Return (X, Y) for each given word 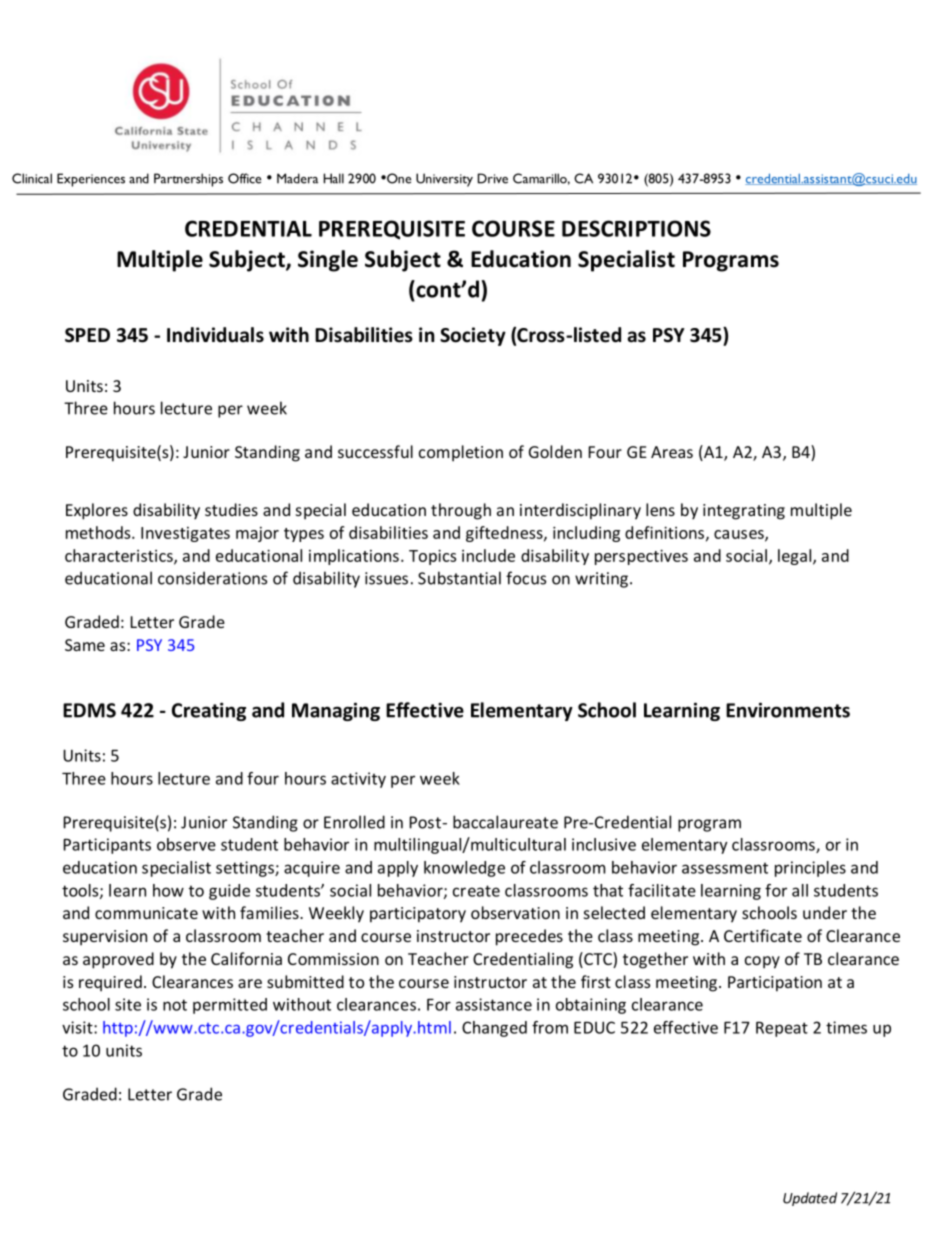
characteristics (120, 556)
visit (78, 1027)
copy (762, 962)
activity (358, 780)
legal (794, 557)
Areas (672, 452)
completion (461, 453)
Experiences (91, 180)
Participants (107, 846)
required (110, 983)
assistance (494, 1004)
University (444, 180)
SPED (87, 335)
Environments (788, 710)
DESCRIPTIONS (636, 228)
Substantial (459, 578)
